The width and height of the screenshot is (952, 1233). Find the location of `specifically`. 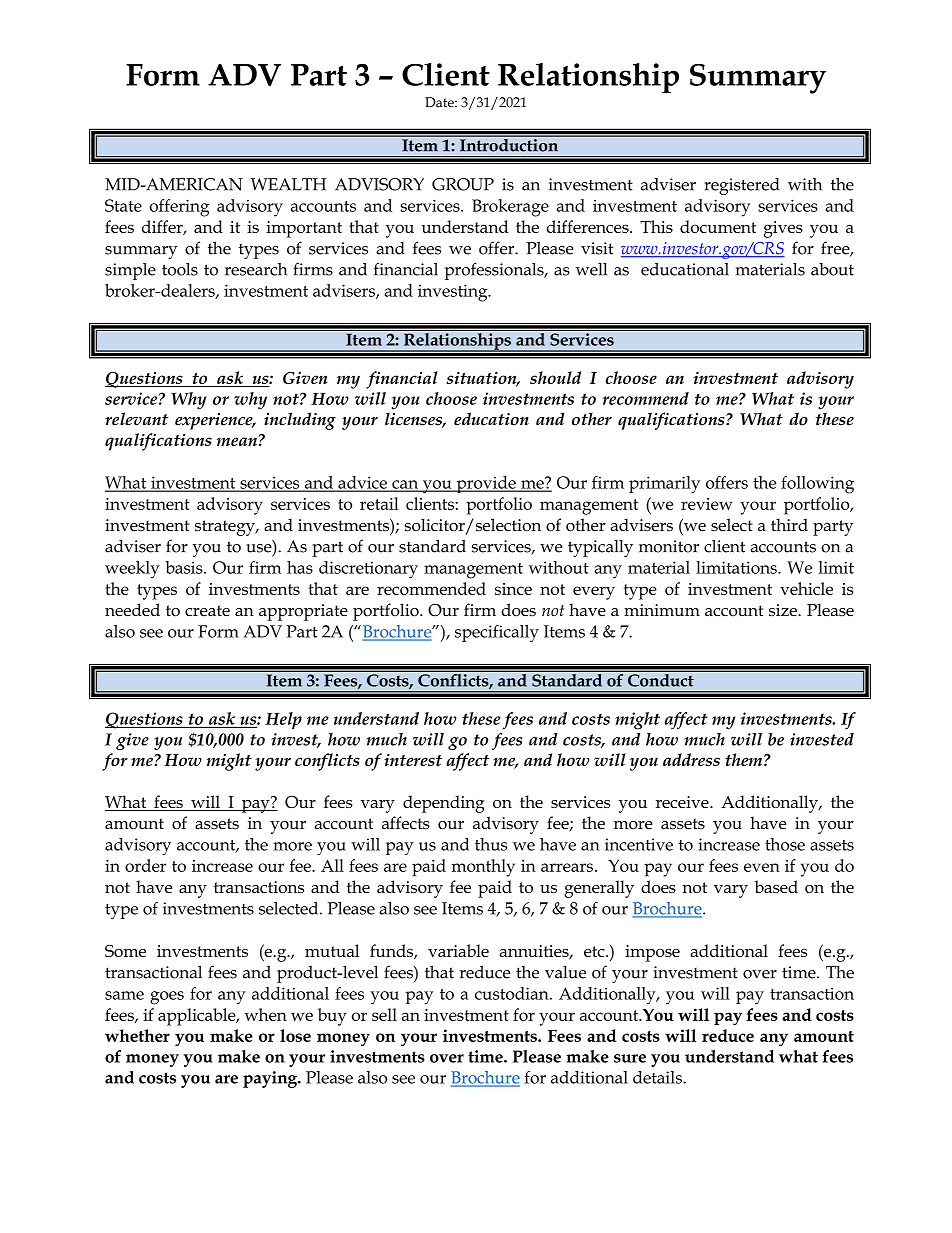

specifically is located at coordinates (497, 633).
